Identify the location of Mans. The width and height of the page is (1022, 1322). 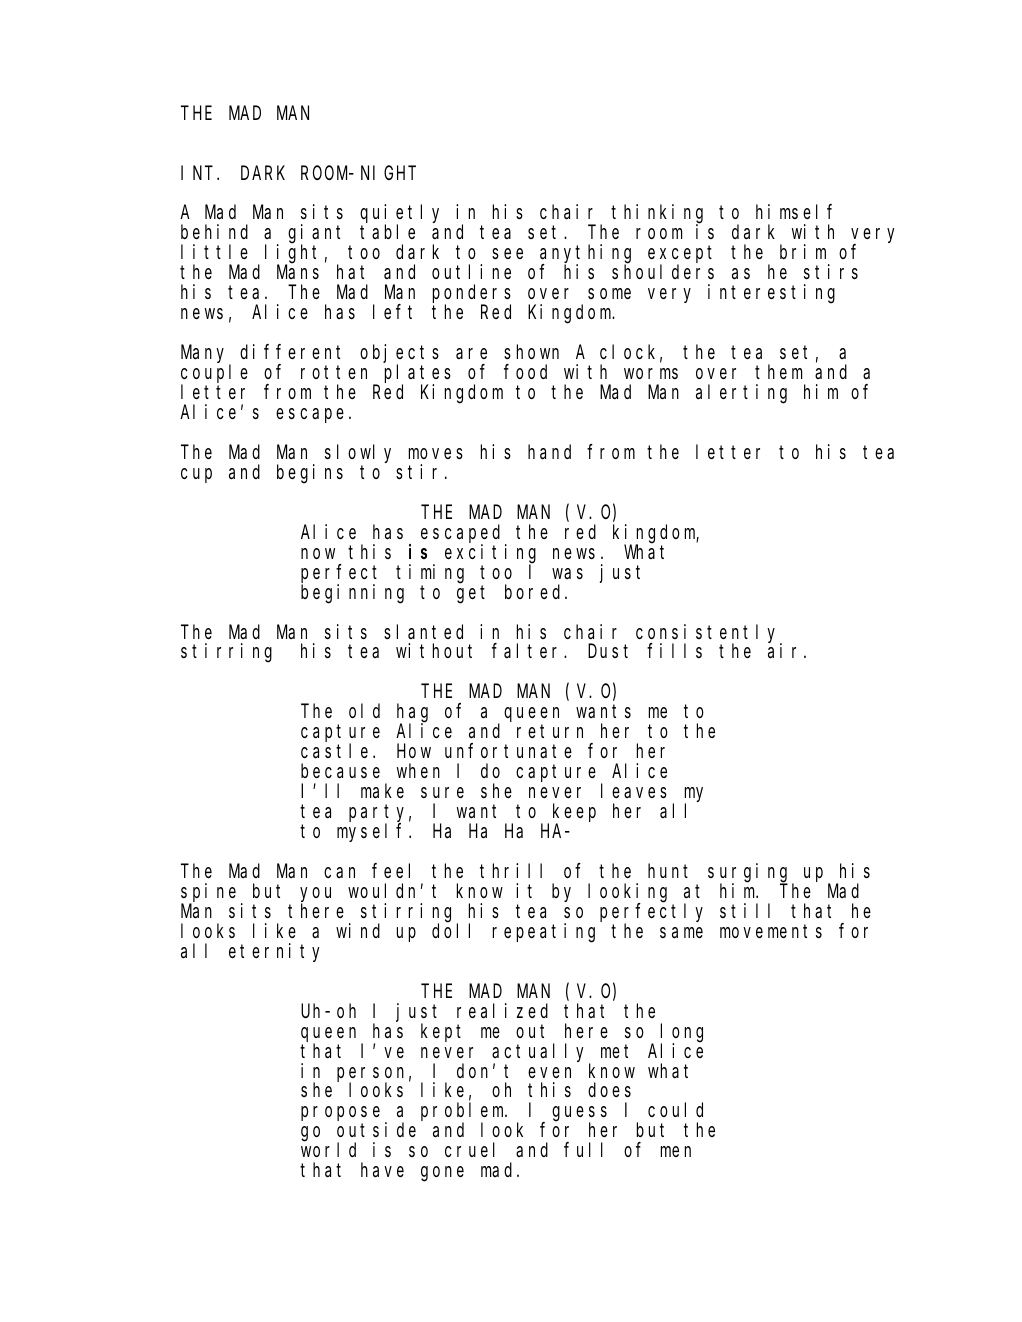
(298, 272).
